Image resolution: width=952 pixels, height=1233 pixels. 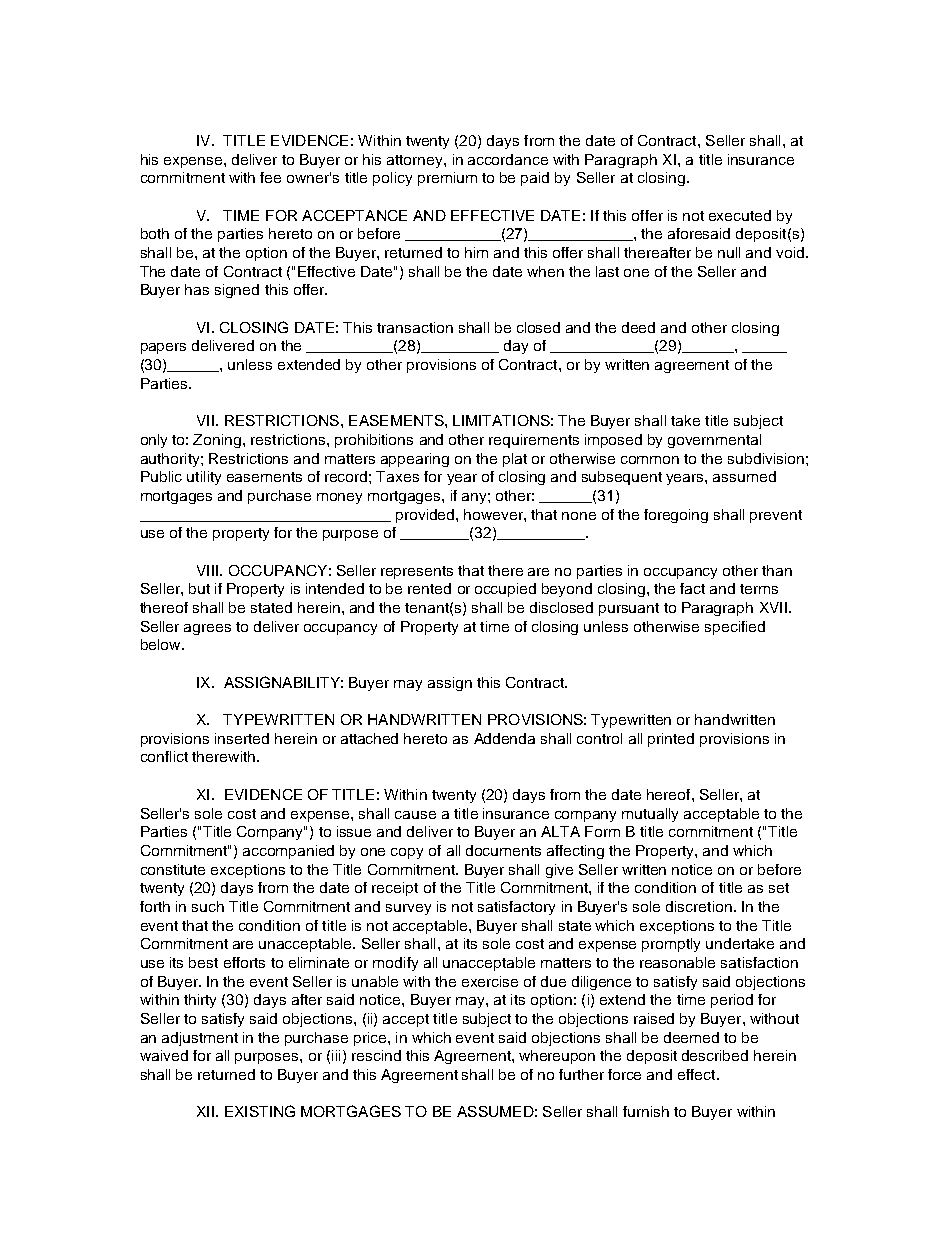 I want to click on premium, so click(x=447, y=179).
